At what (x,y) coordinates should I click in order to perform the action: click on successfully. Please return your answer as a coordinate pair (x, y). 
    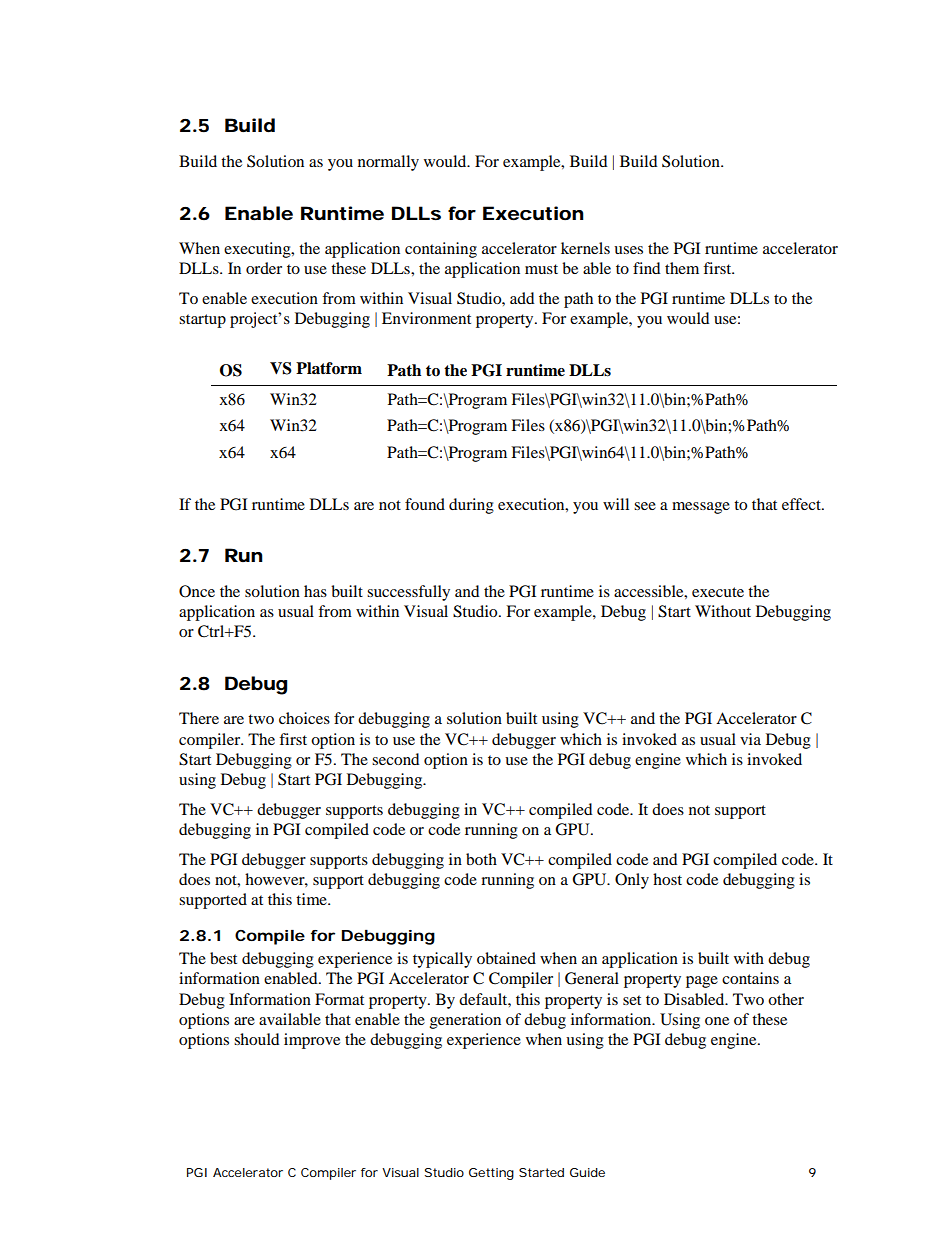
    Looking at the image, I should click on (408, 593).
